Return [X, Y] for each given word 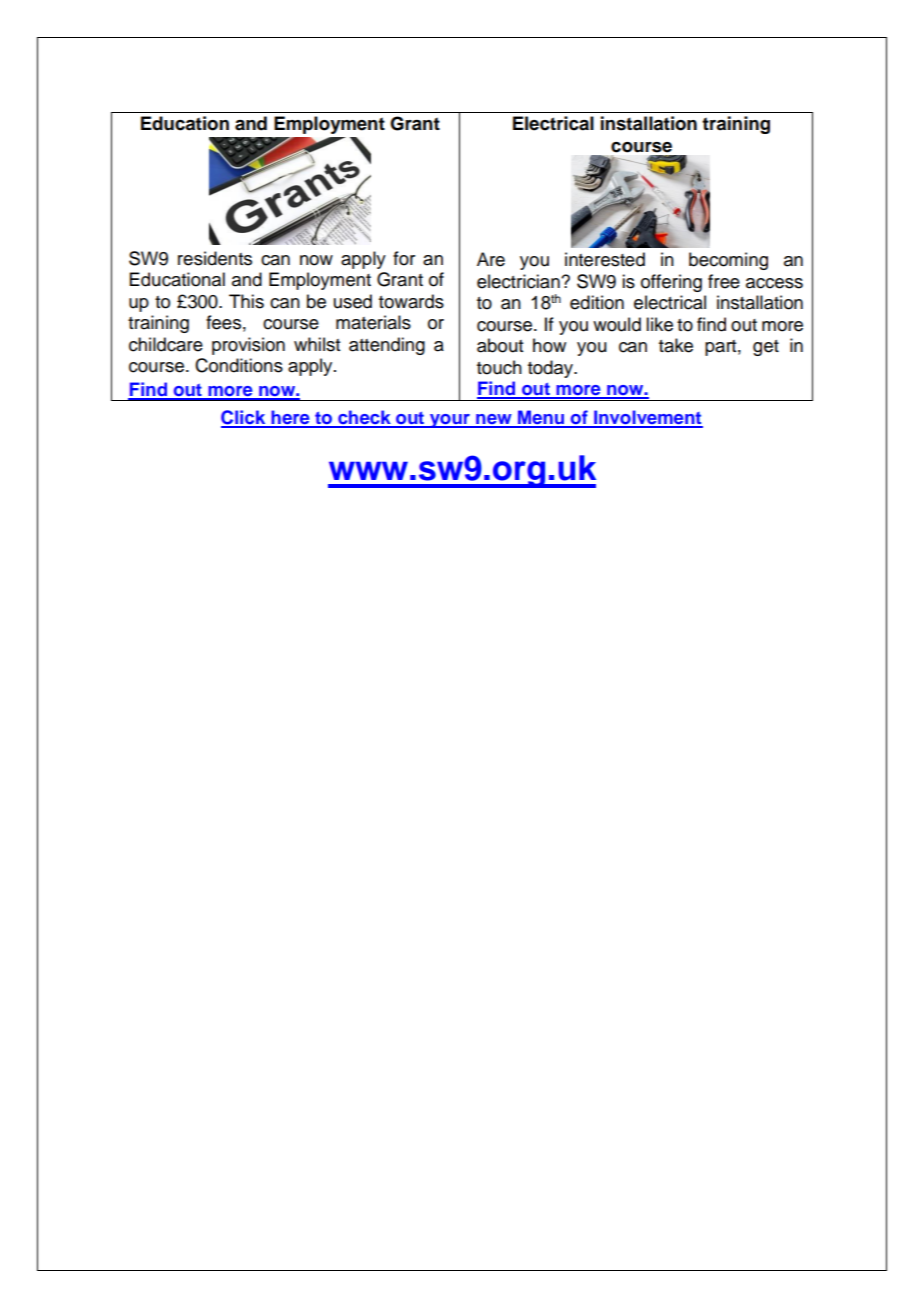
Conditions [239, 365]
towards [411, 301]
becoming [728, 261]
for [404, 258]
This [246, 301]
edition [597, 302]
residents [215, 258]
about [500, 345]
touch [499, 367]
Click [244, 418]
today [551, 369]
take [676, 345]
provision [248, 346]
